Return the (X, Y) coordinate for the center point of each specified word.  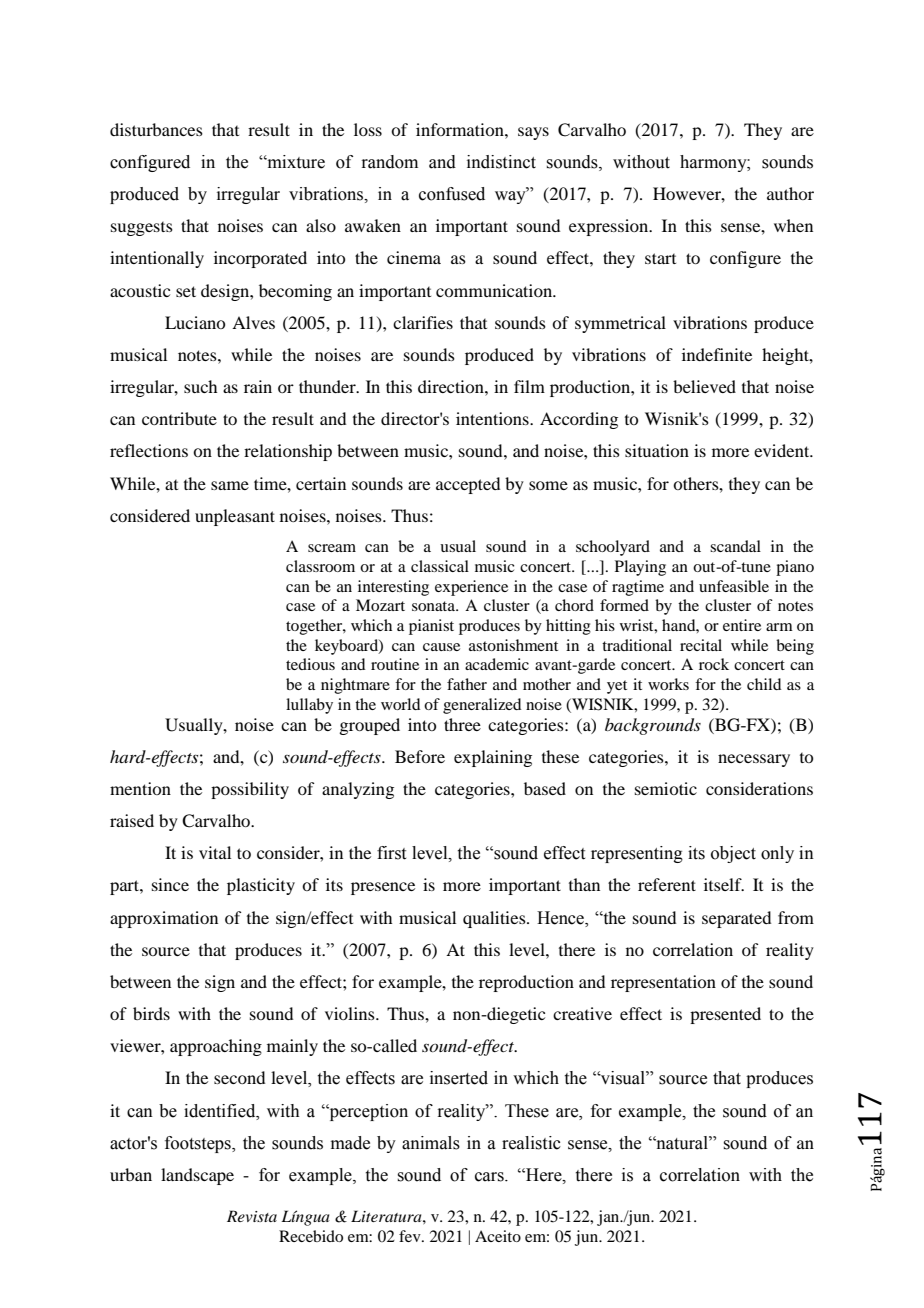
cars (490, 1177)
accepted (468, 485)
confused (452, 194)
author (790, 193)
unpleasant (235, 517)
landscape (197, 1176)
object (733, 854)
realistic (531, 1143)
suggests (142, 229)
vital (215, 852)
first (391, 853)
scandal (735, 546)
